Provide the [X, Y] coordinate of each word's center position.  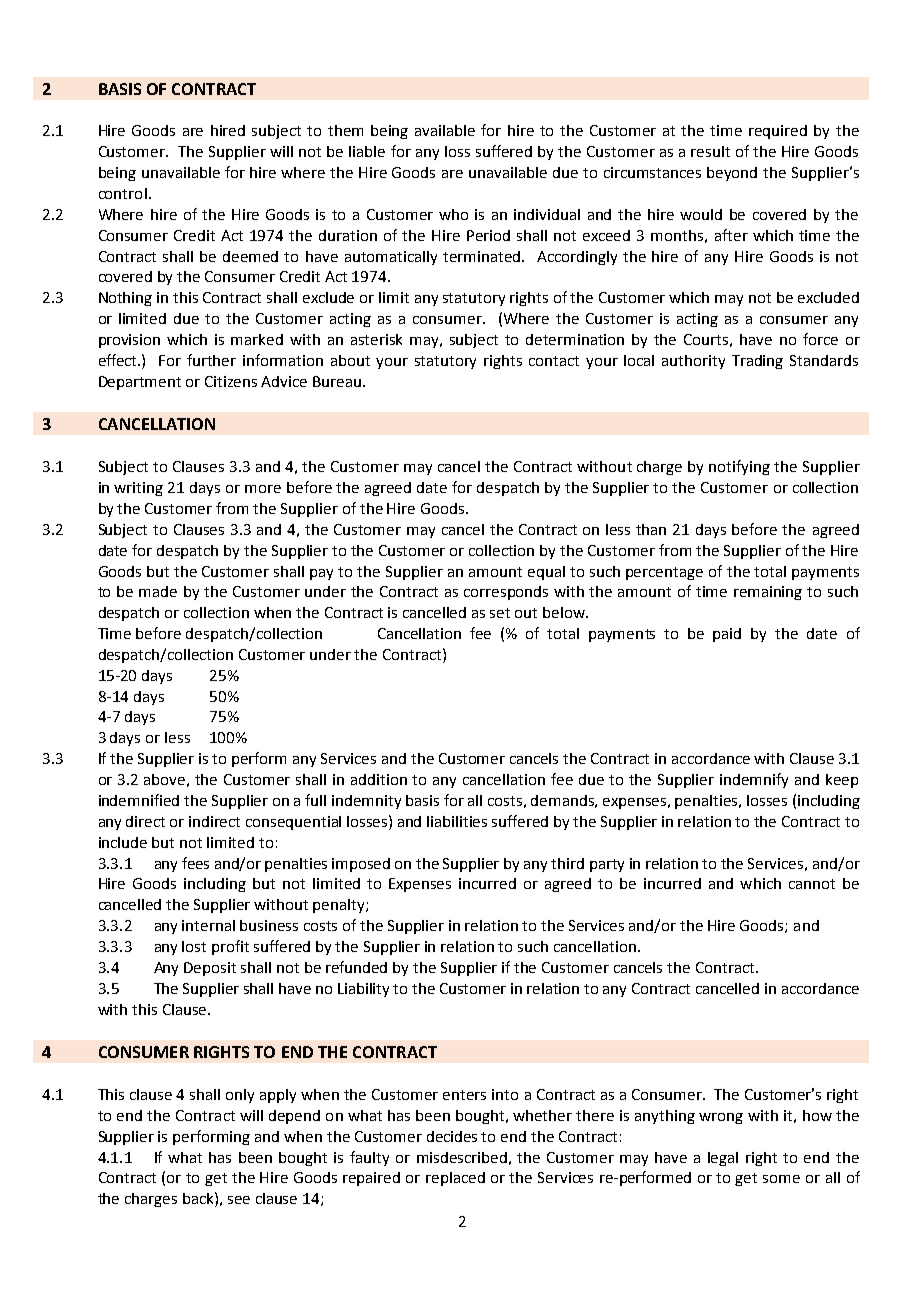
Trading [757, 362]
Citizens [231, 381]
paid [727, 635]
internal [208, 925]
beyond [732, 174]
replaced [455, 1179]
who [453, 214]
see [239, 1200]
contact [554, 361]
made [158, 591]
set [500, 613]
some [781, 1179]
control [123, 193]
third [567, 863]
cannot [812, 884]
